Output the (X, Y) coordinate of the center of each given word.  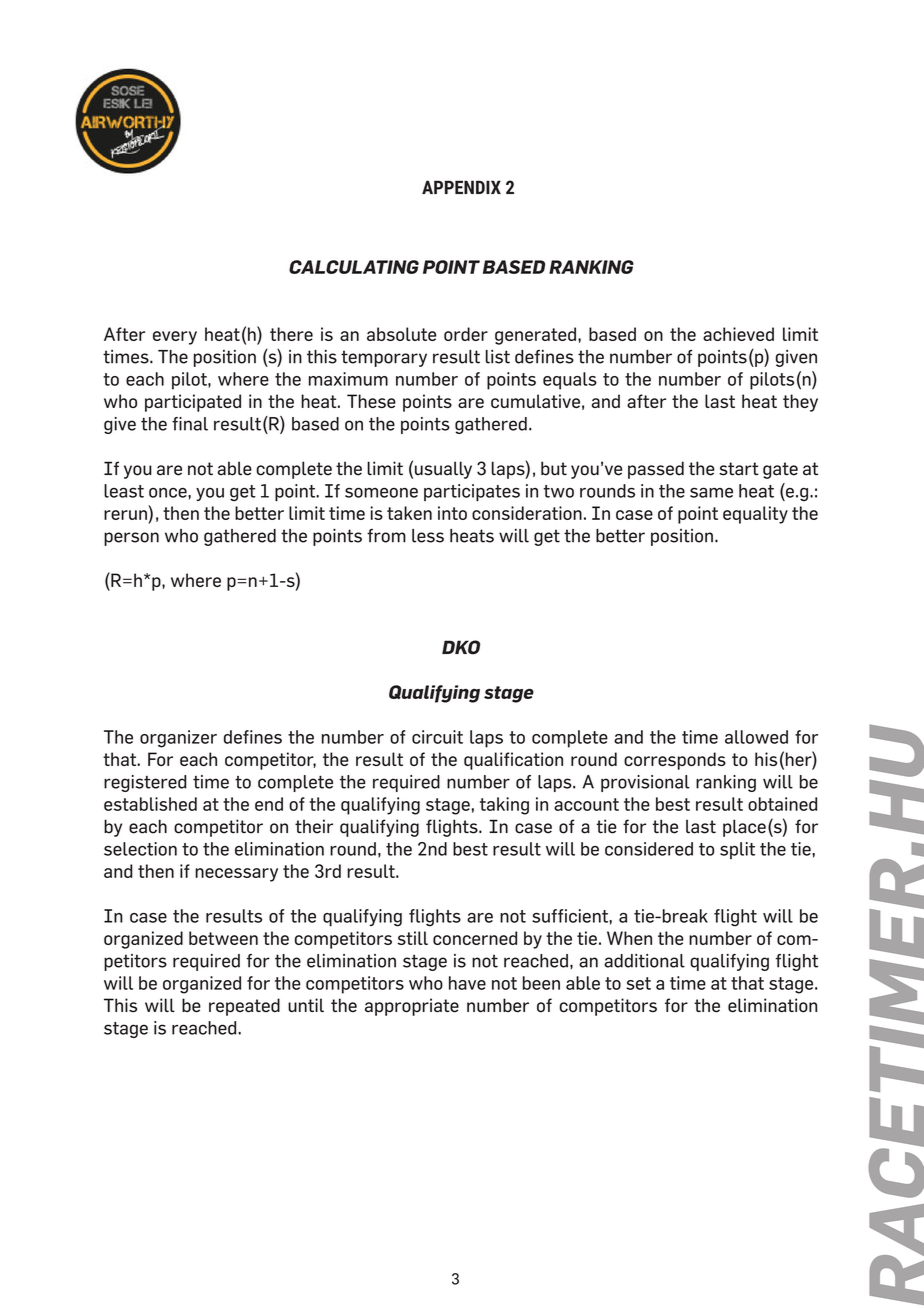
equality (755, 515)
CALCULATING (354, 267)
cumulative (535, 401)
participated (193, 403)
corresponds (675, 761)
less (428, 536)
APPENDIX (461, 187)
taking (504, 806)
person (131, 539)
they (800, 403)
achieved (738, 334)
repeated (244, 1007)
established (150, 804)
